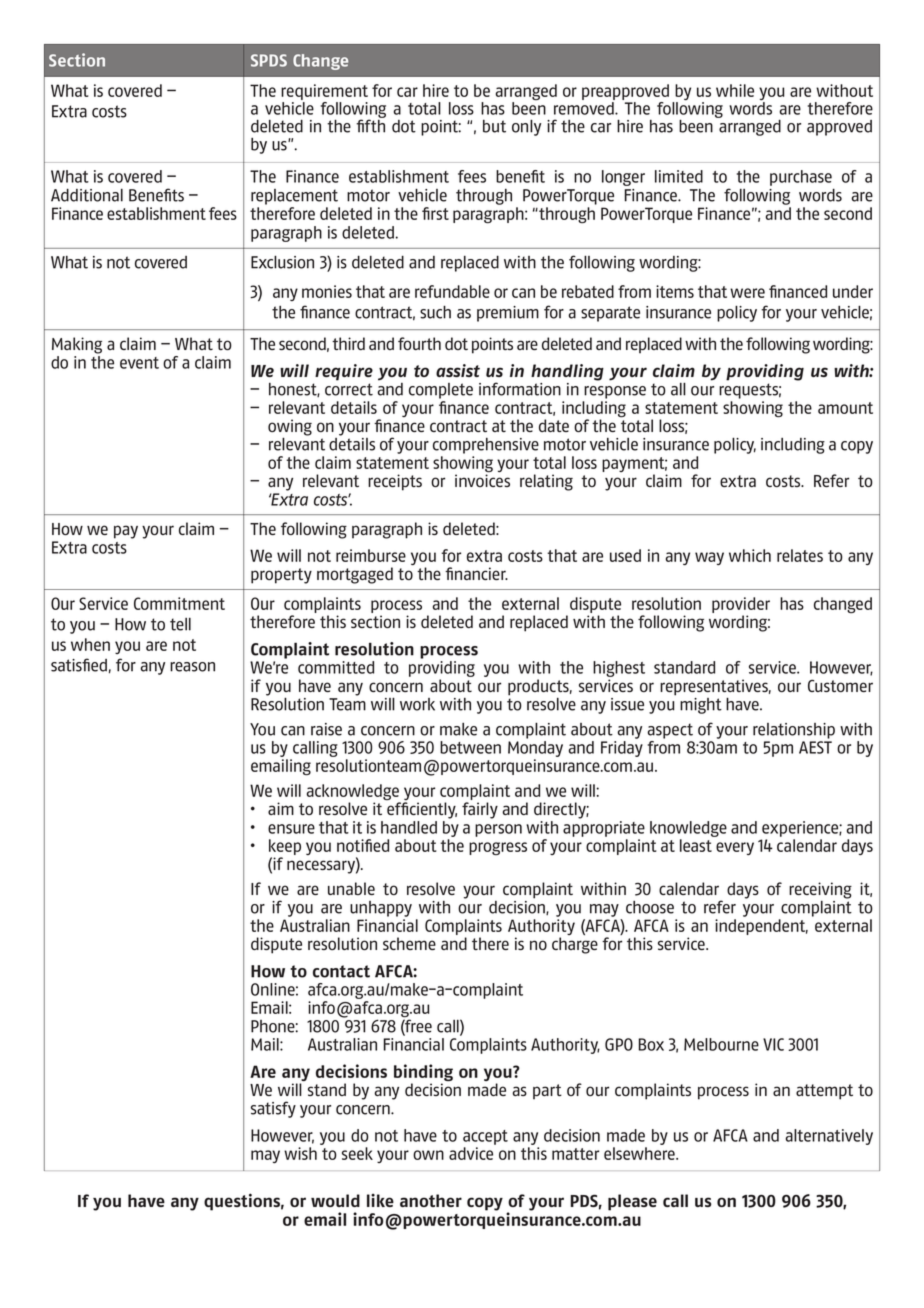 Image resolution: width=924 pixels, height=1308 pixels. Describe the element at coordinates (180, 624) in the screenshot. I see `tell` at that location.
